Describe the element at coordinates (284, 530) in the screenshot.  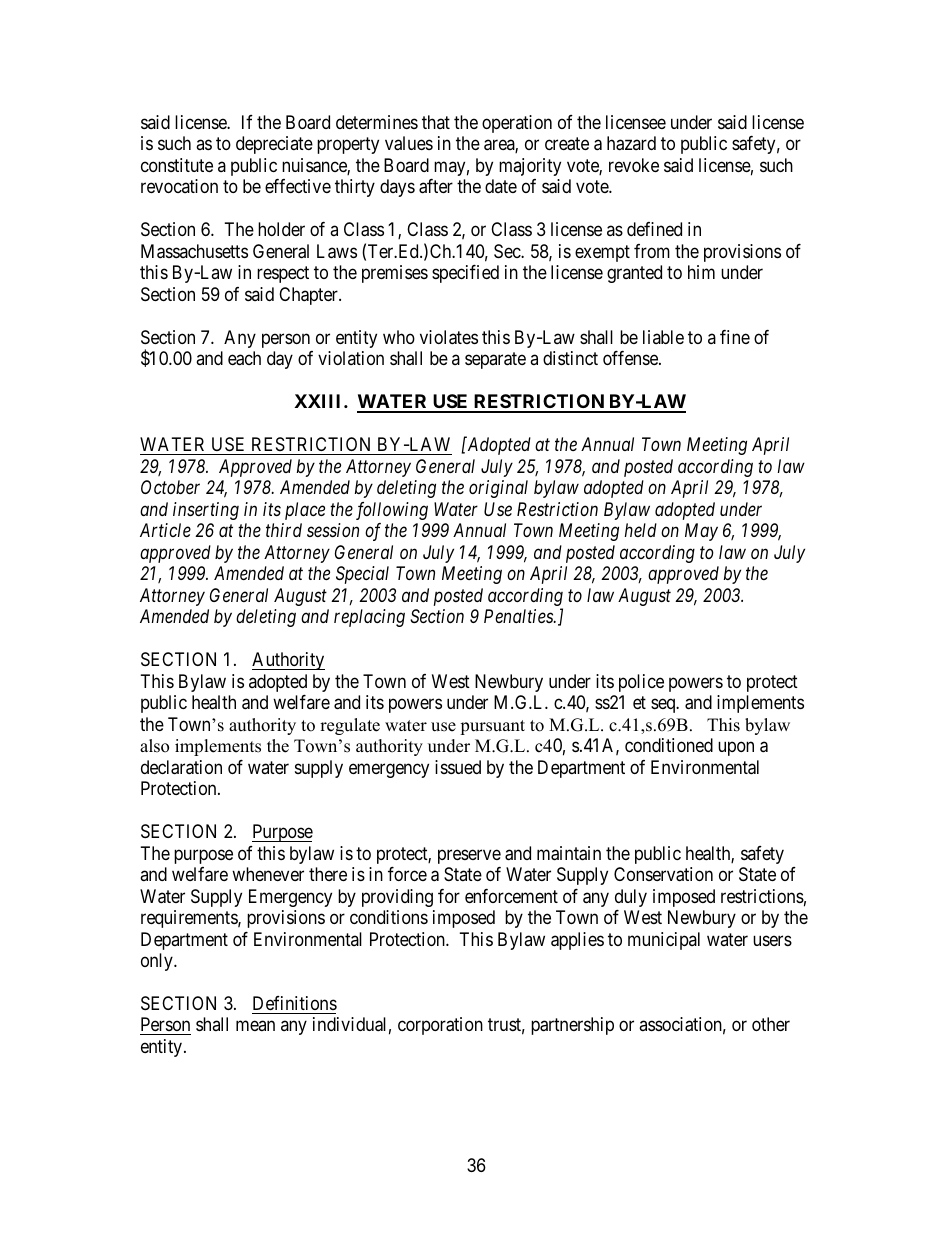
I see `third` at that location.
